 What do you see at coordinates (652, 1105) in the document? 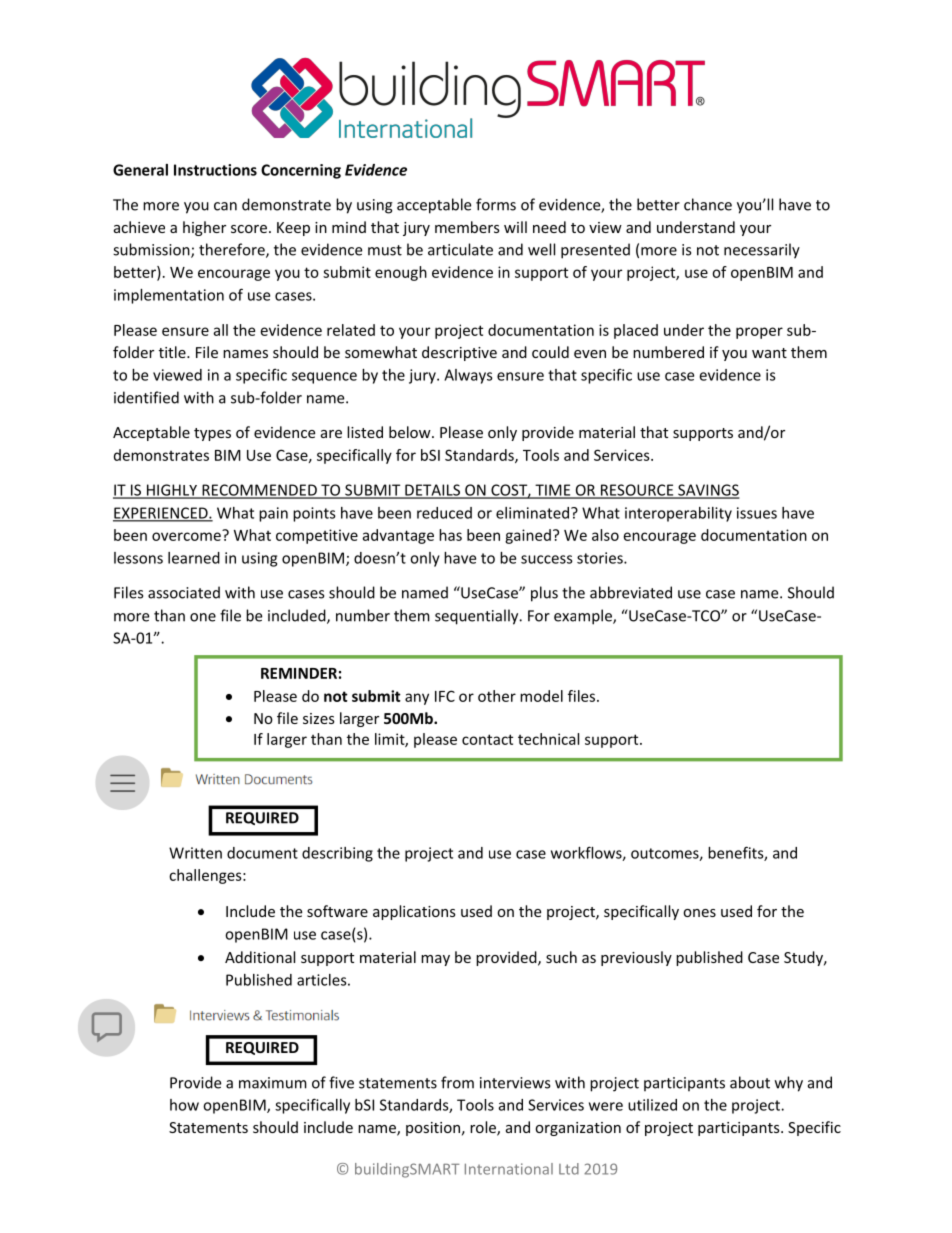
I see `utilized` at bounding box center [652, 1105].
